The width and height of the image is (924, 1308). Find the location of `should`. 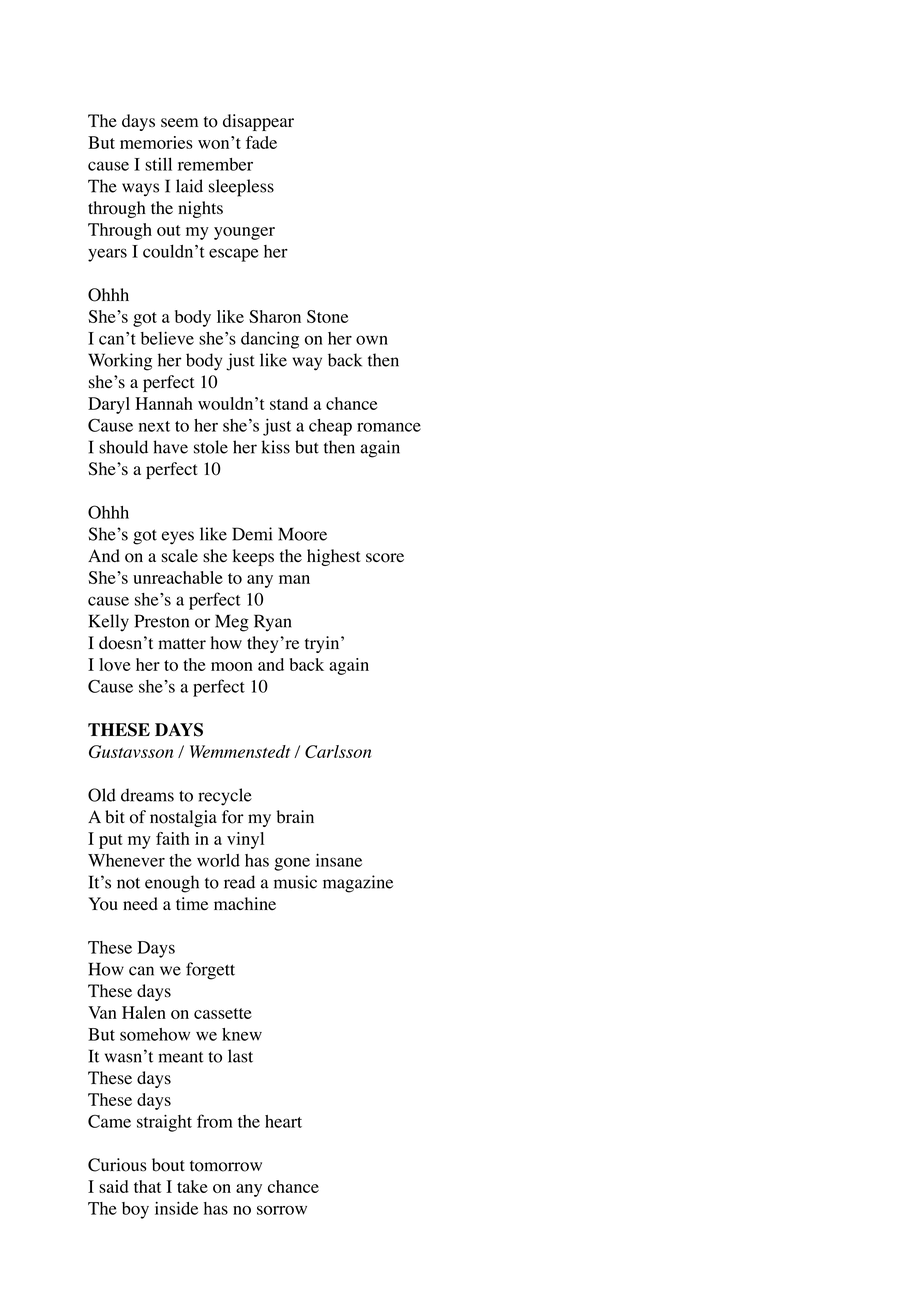

should is located at coordinates (123, 447).
